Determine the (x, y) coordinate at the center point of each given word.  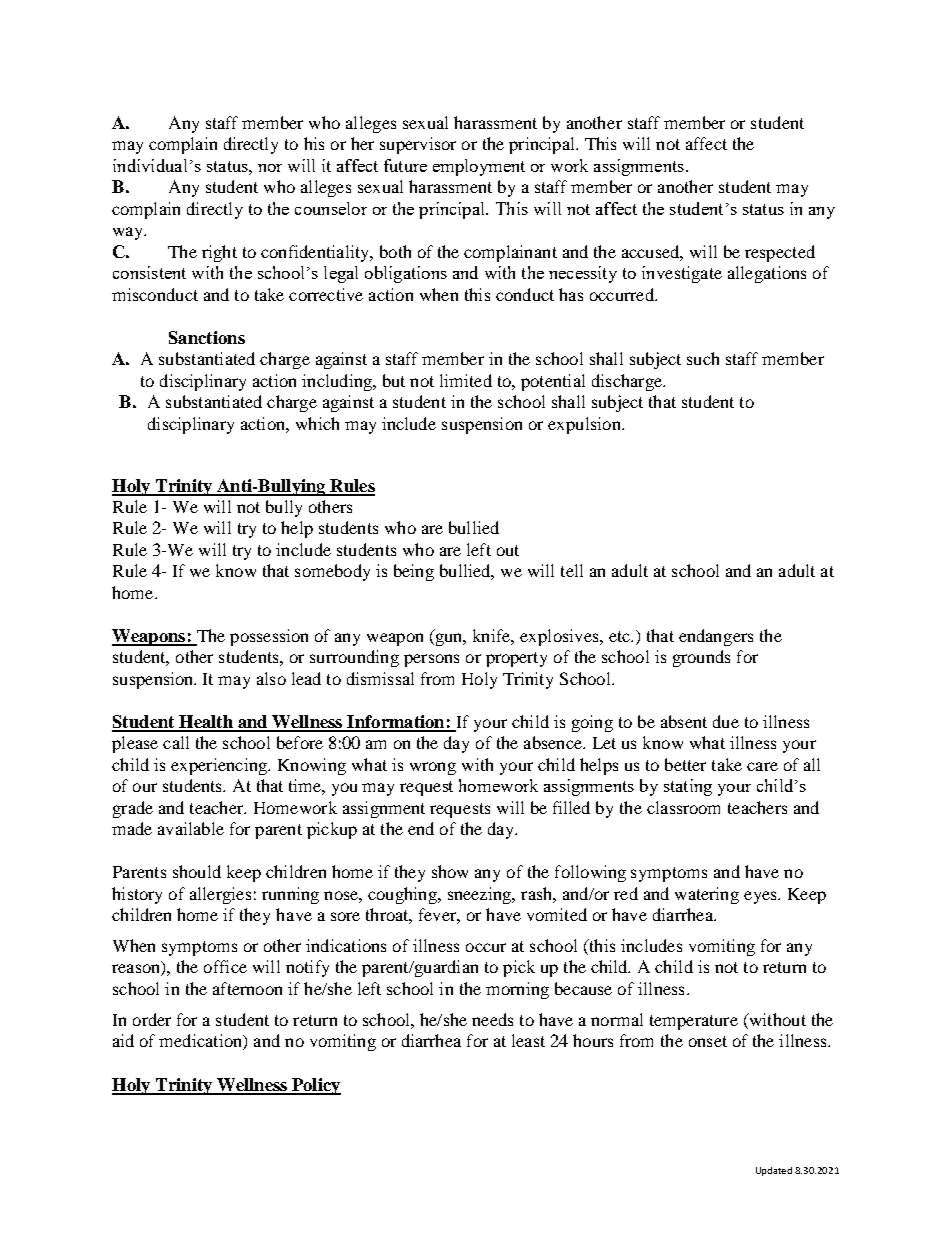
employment (479, 167)
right (219, 253)
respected (780, 253)
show (450, 871)
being (414, 572)
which (317, 423)
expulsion (585, 425)
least (528, 1040)
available (191, 828)
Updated (774, 1171)
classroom (683, 807)
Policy (315, 1086)
